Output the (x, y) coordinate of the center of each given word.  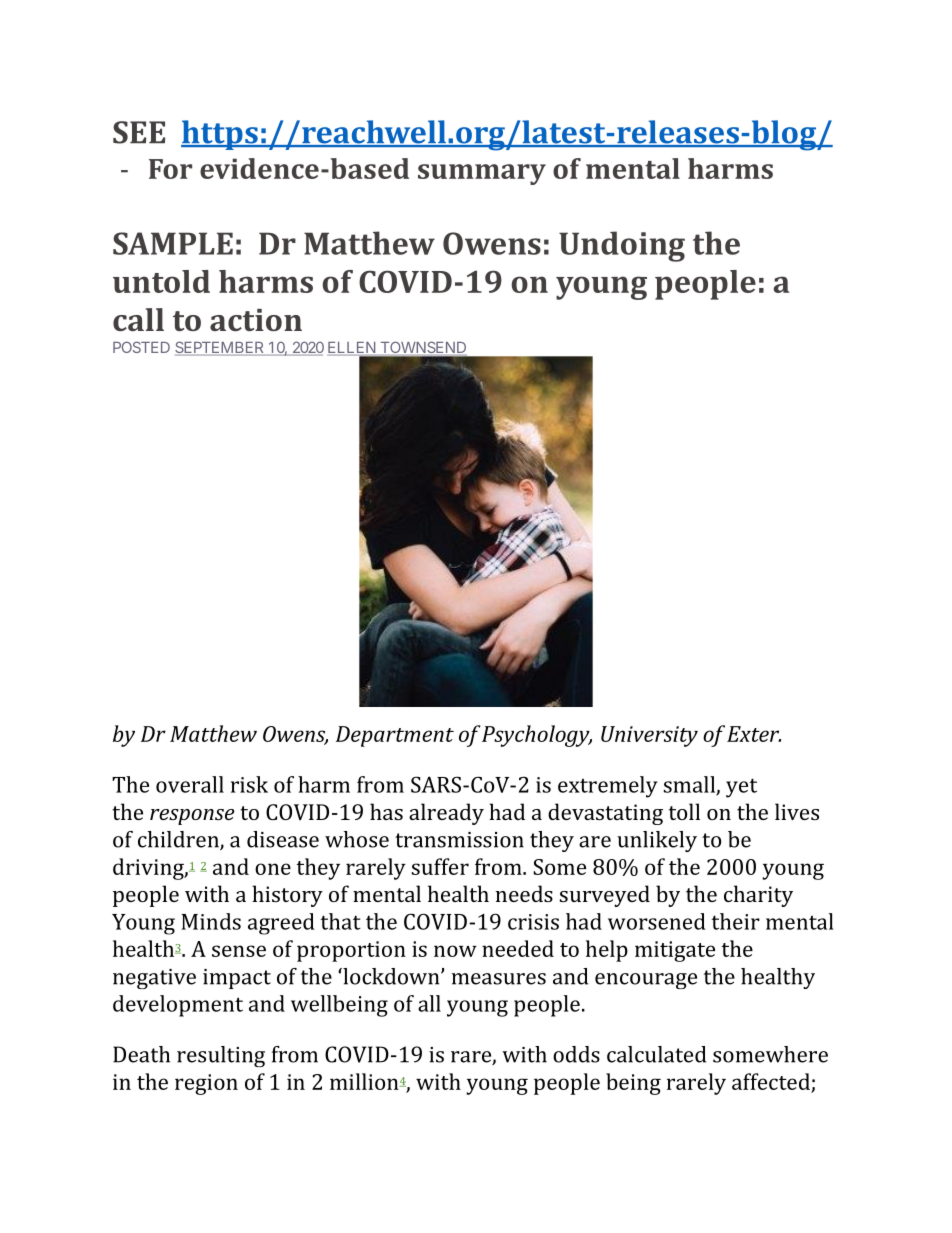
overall (190, 784)
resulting (221, 1056)
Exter (754, 734)
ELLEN (352, 349)
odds (576, 1054)
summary (482, 174)
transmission (459, 840)
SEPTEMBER (221, 348)
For (170, 169)
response (192, 817)
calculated (656, 1054)
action (256, 320)
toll (684, 811)
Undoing (622, 246)
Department (395, 736)
